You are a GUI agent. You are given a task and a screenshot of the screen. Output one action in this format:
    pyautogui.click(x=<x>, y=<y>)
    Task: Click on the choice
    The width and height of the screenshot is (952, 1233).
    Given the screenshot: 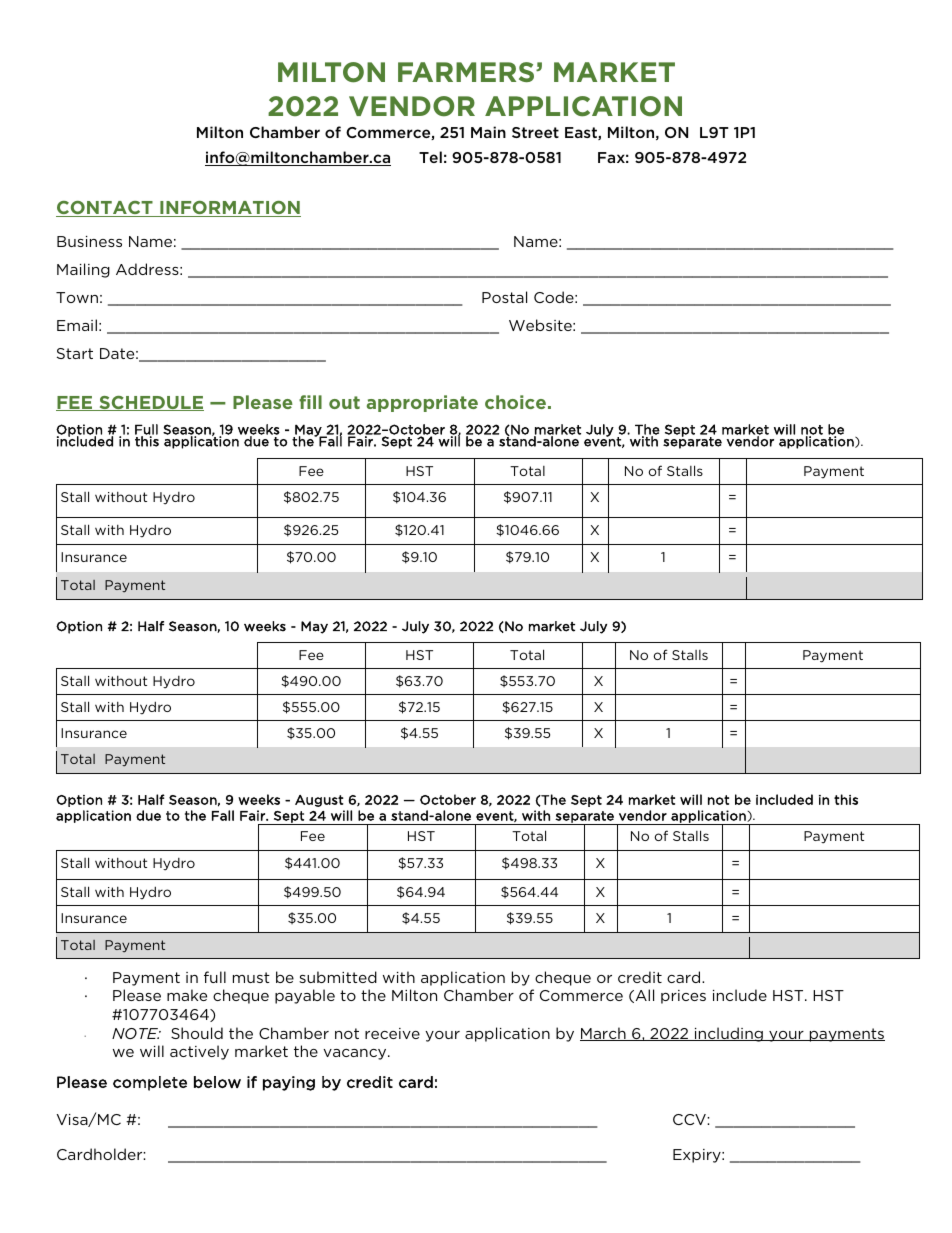 What is the action you would take?
    pyautogui.click(x=515, y=402)
